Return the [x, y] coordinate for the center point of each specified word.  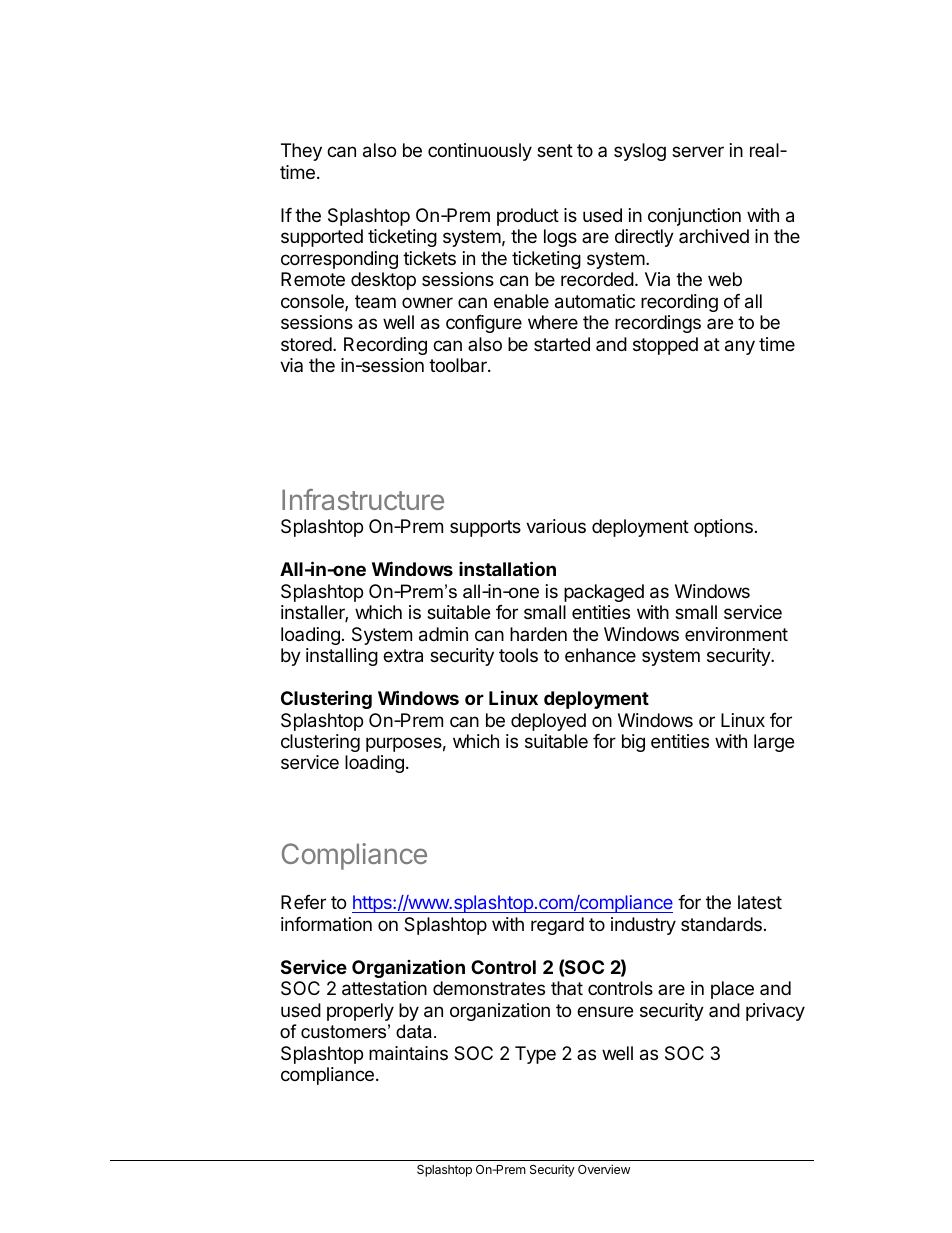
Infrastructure [363, 499]
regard [557, 926]
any [740, 347]
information [326, 924]
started [562, 344]
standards [721, 924]
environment [736, 634]
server [698, 151]
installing [342, 657]
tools [518, 655]
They [301, 152]
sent [555, 150]
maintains [408, 1053]
